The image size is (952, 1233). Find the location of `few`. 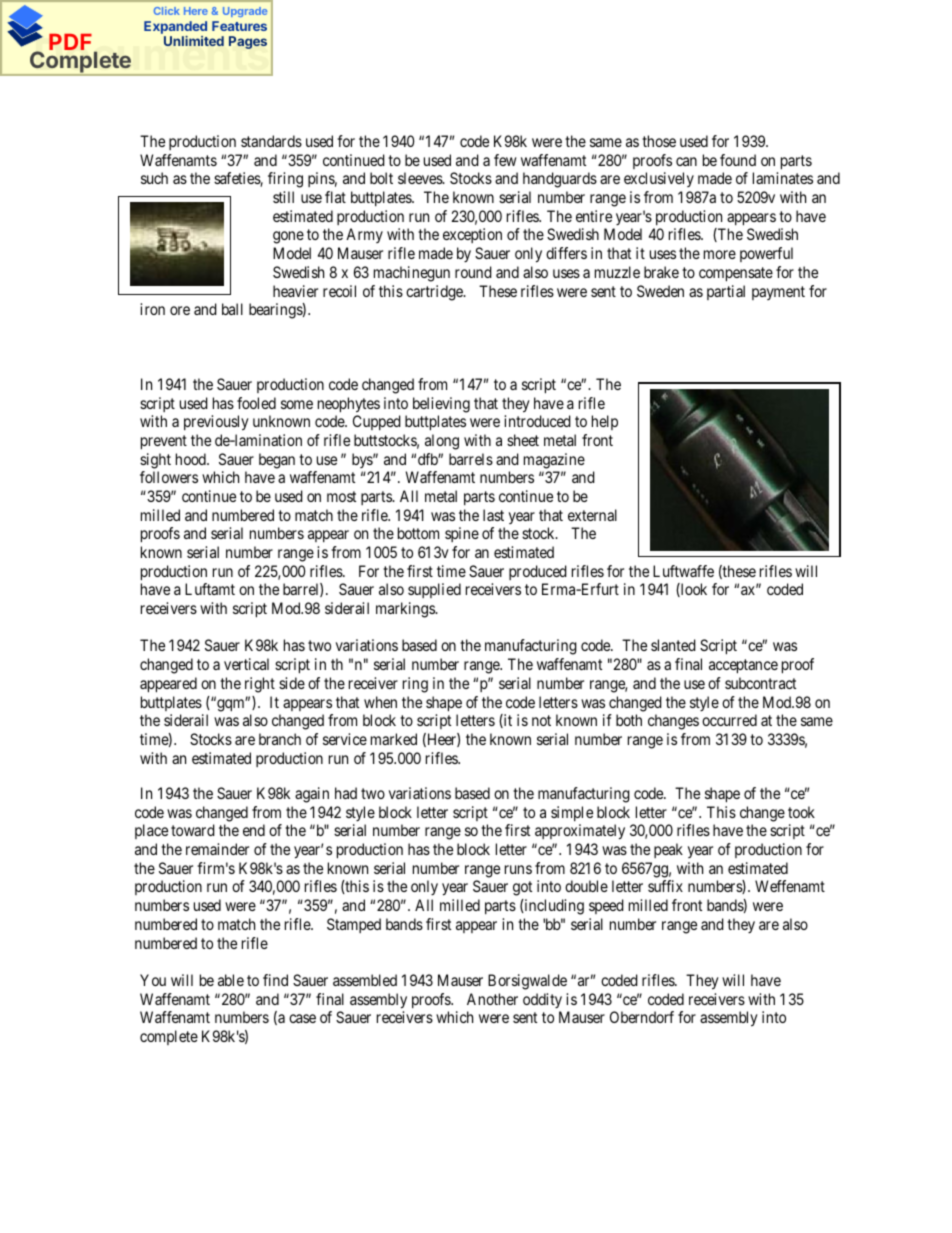

few is located at coordinates (505, 160).
